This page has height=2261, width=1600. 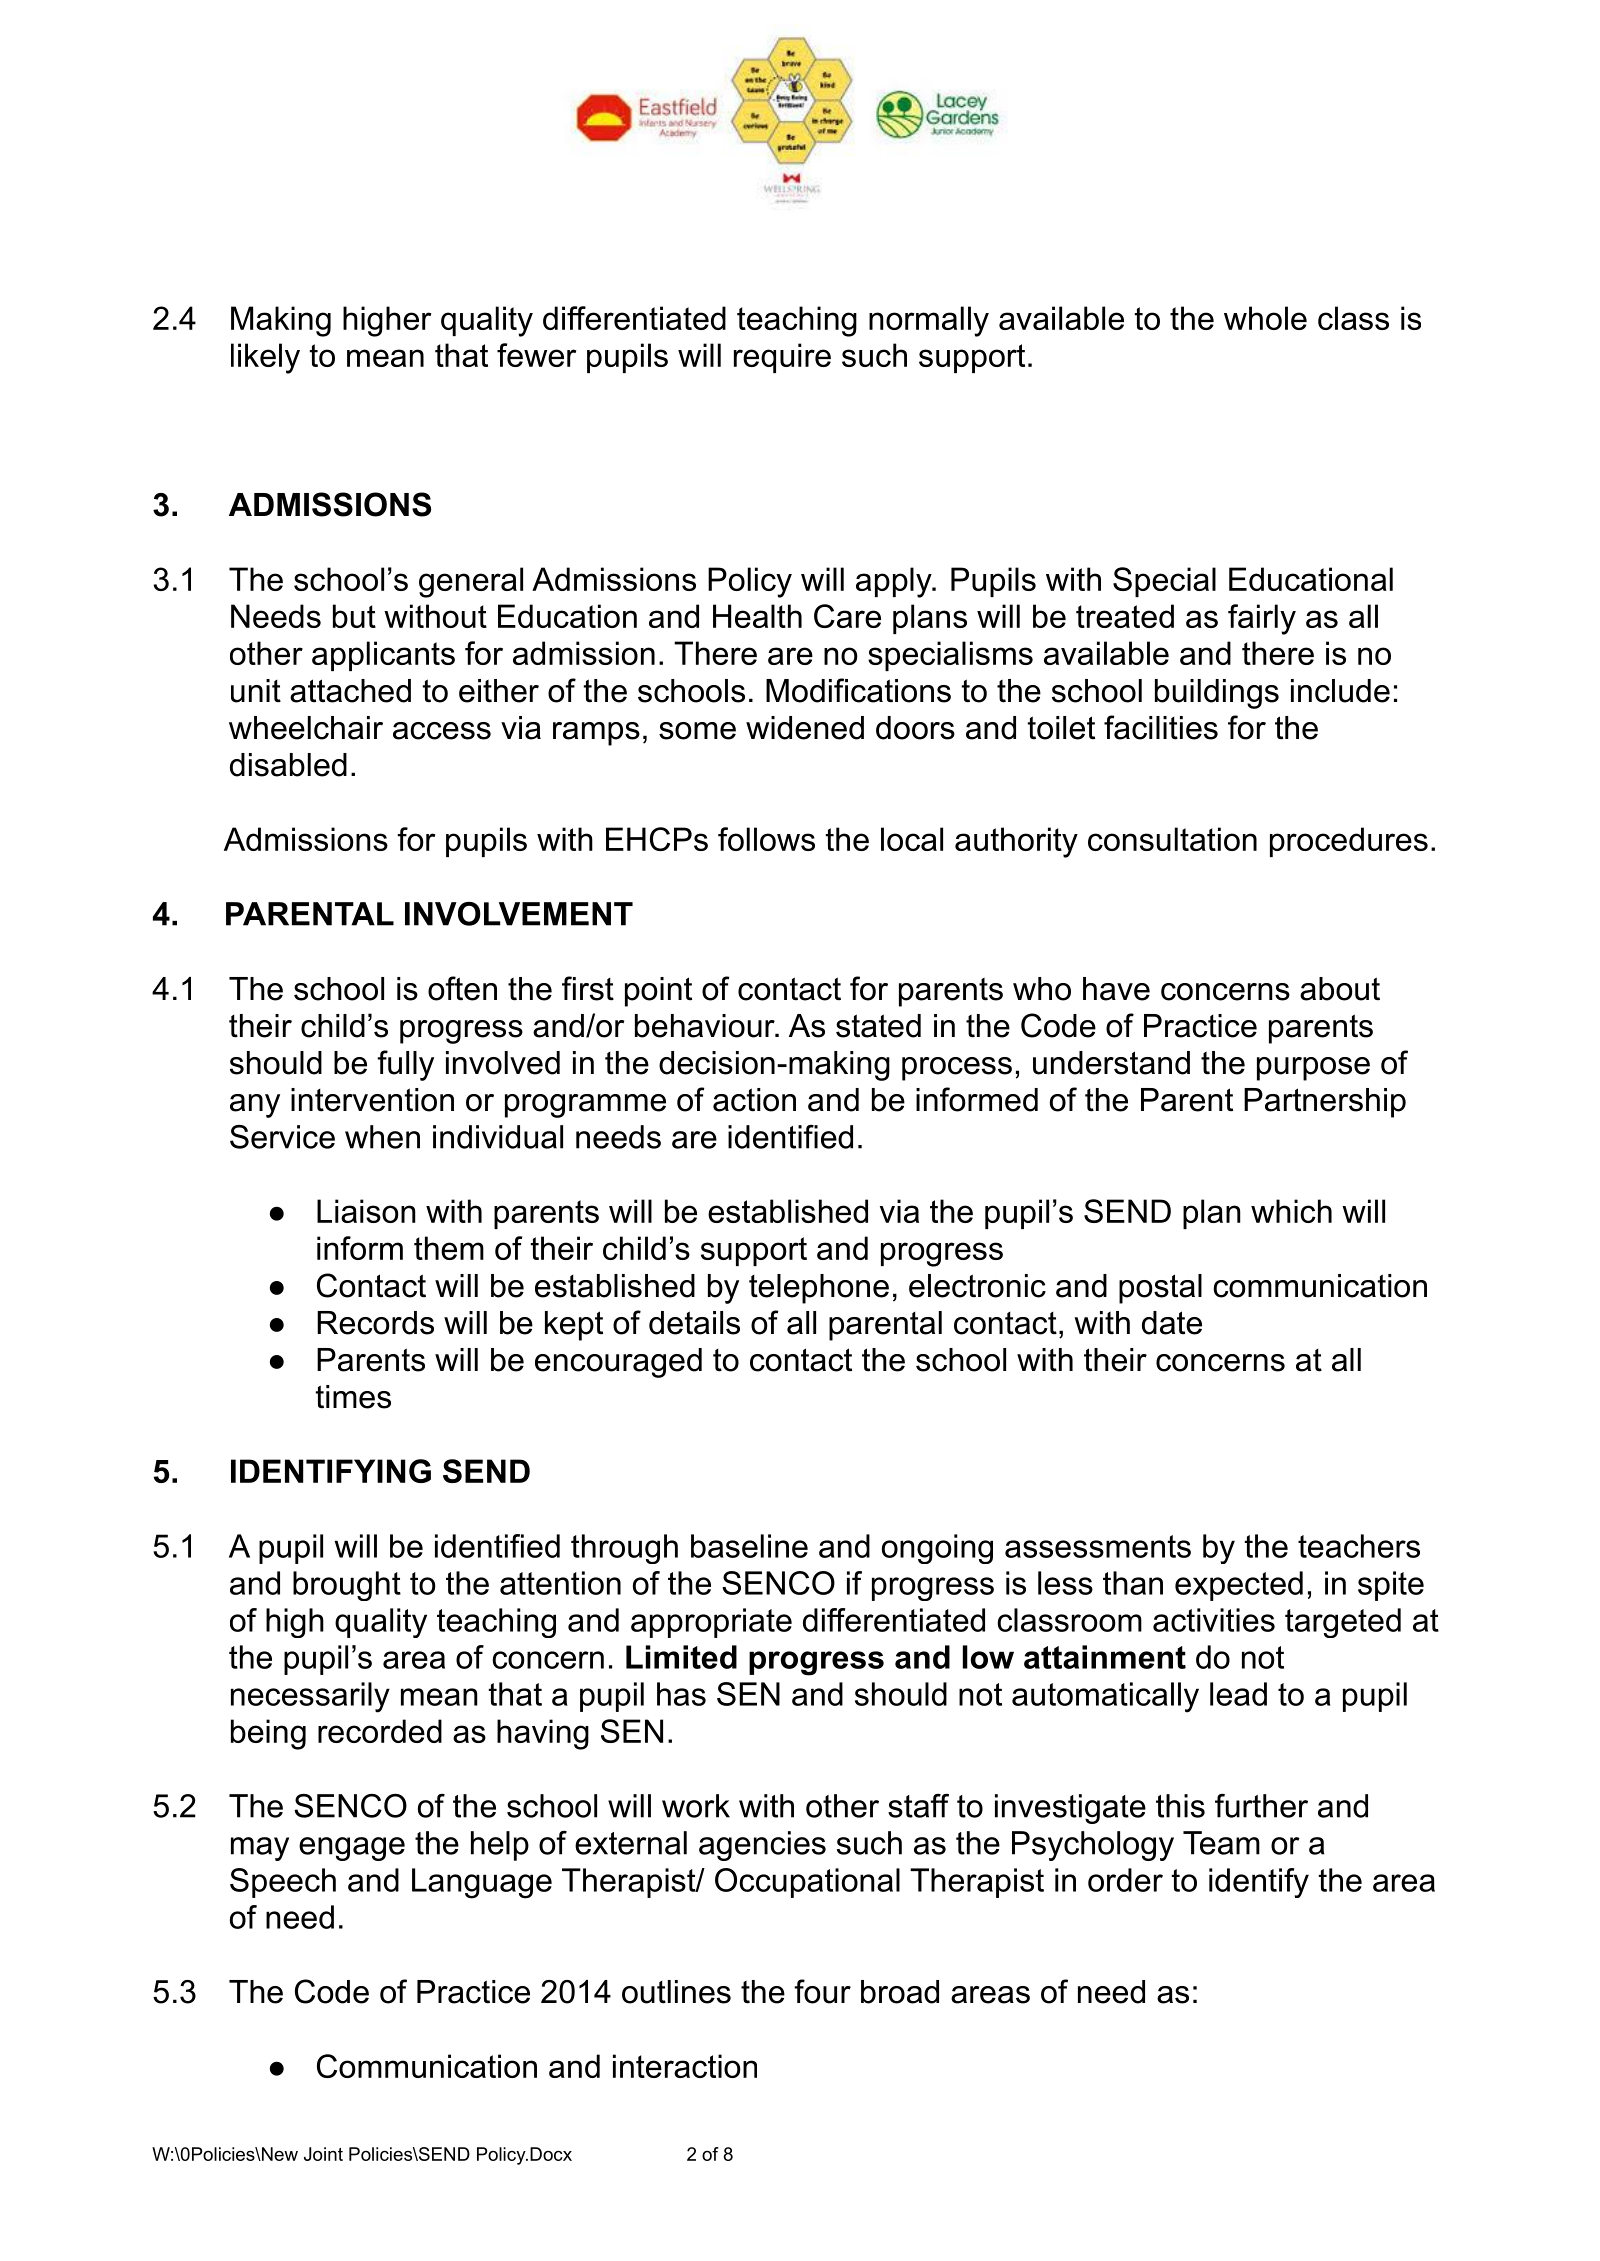 What do you see at coordinates (782, 358) in the page?
I see `require` at bounding box center [782, 358].
